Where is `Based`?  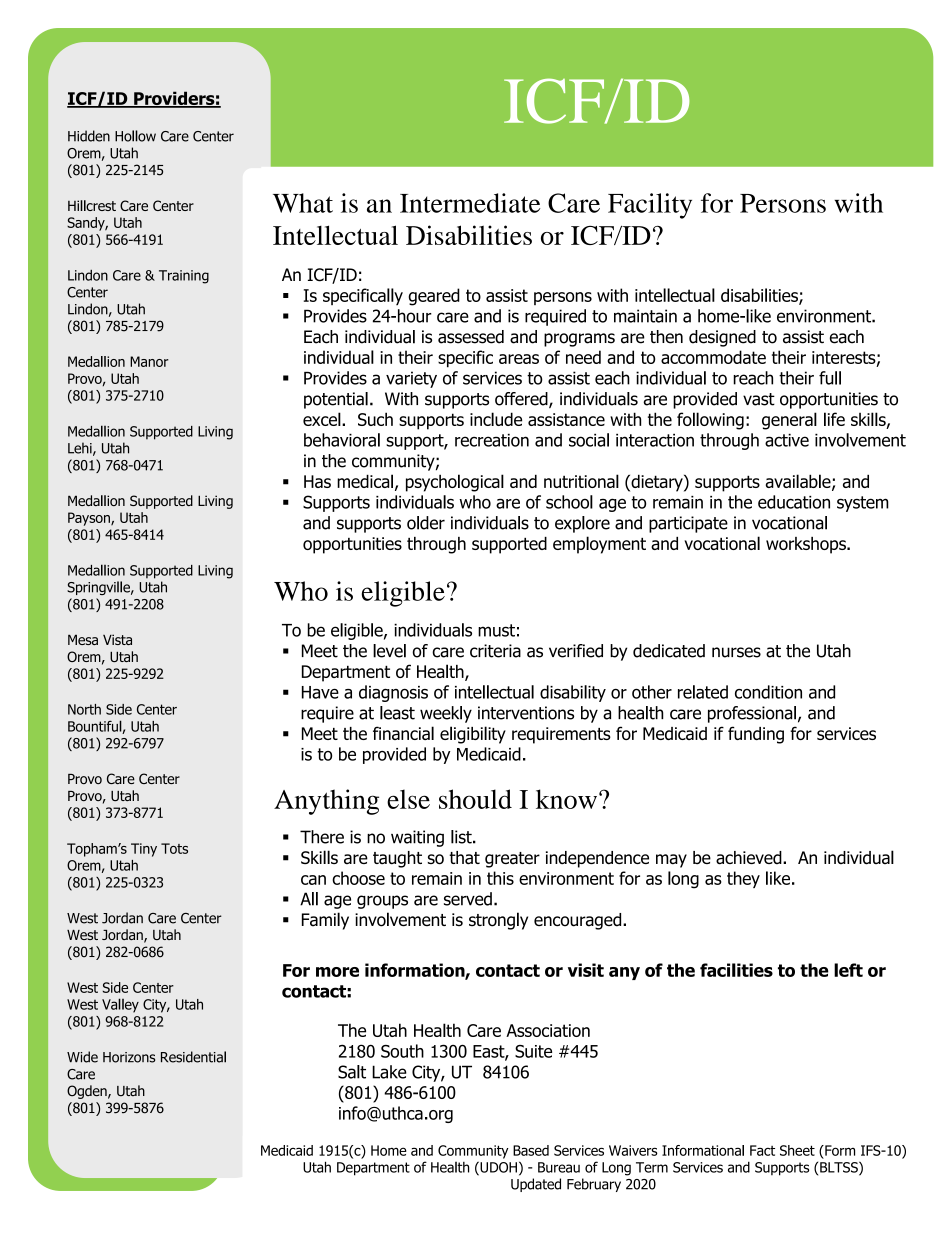 Based is located at coordinates (531, 1150).
